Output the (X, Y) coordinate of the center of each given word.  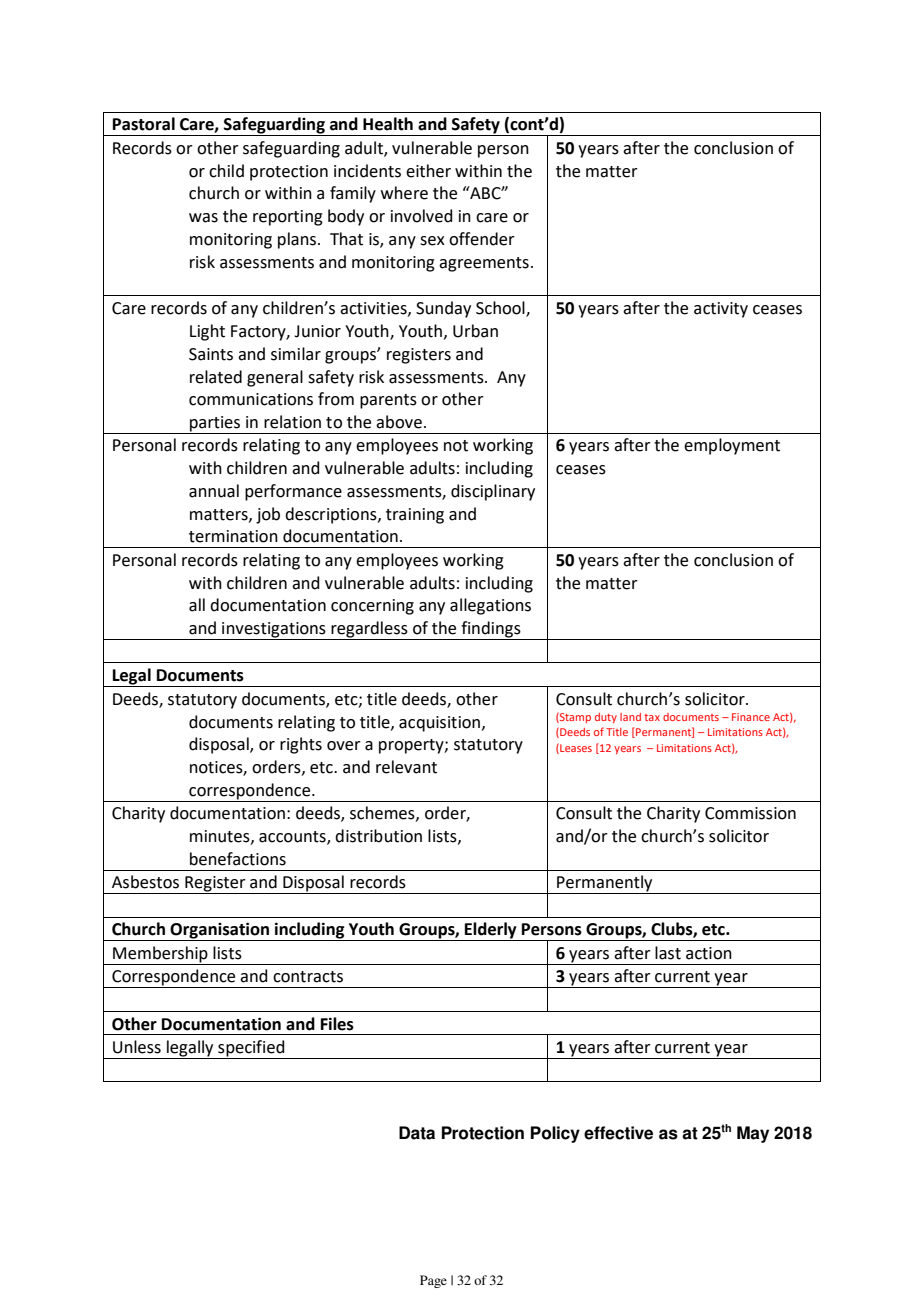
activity (721, 310)
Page (433, 1281)
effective (618, 1133)
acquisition (441, 724)
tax (652, 717)
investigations (274, 631)
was (203, 218)
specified (251, 1049)
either (428, 171)
